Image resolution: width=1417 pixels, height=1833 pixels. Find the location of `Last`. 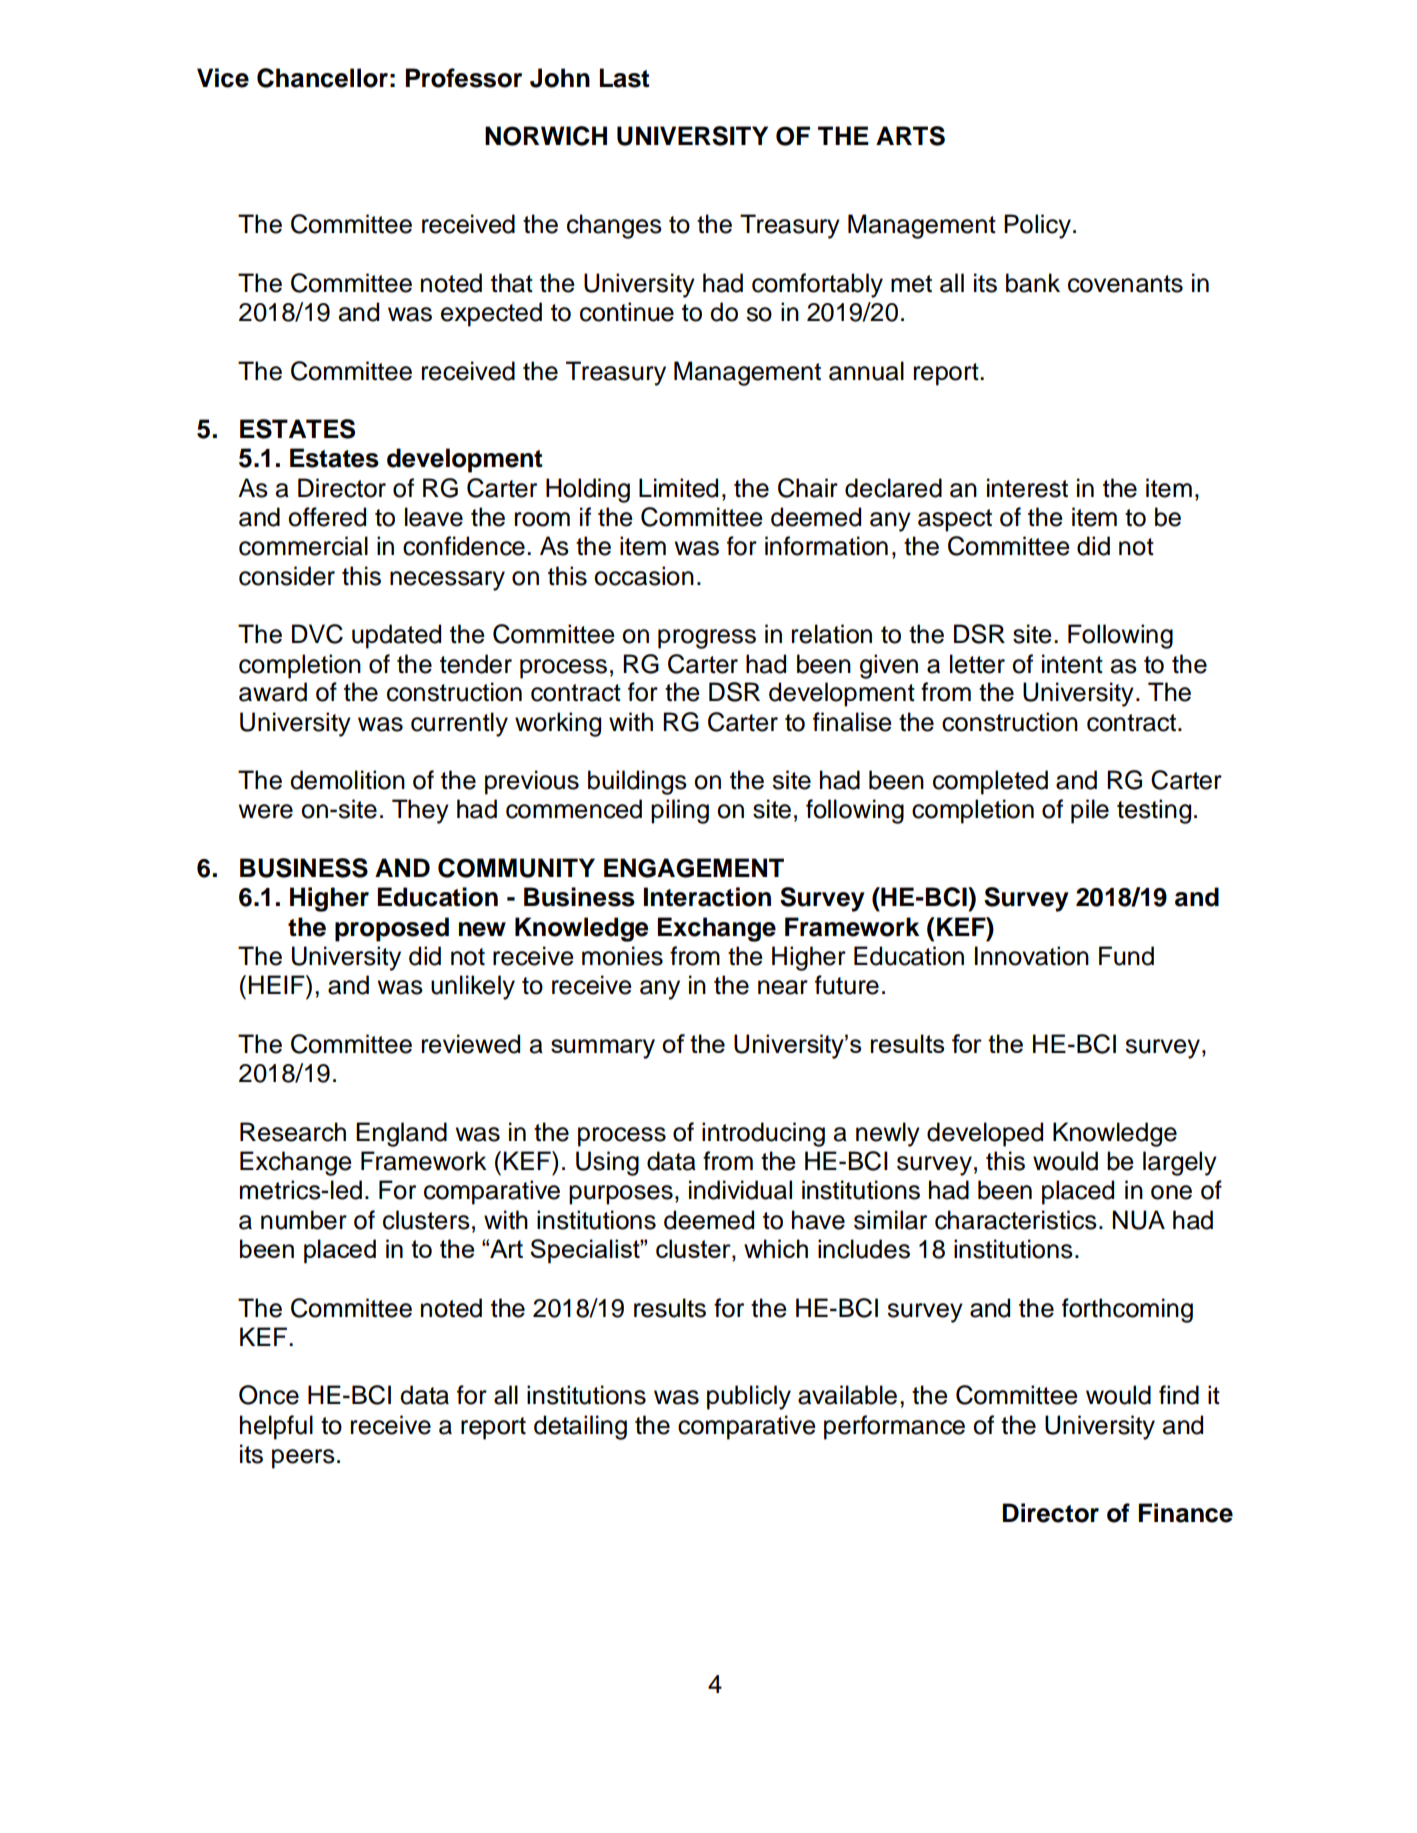

Last is located at coordinates (624, 78).
